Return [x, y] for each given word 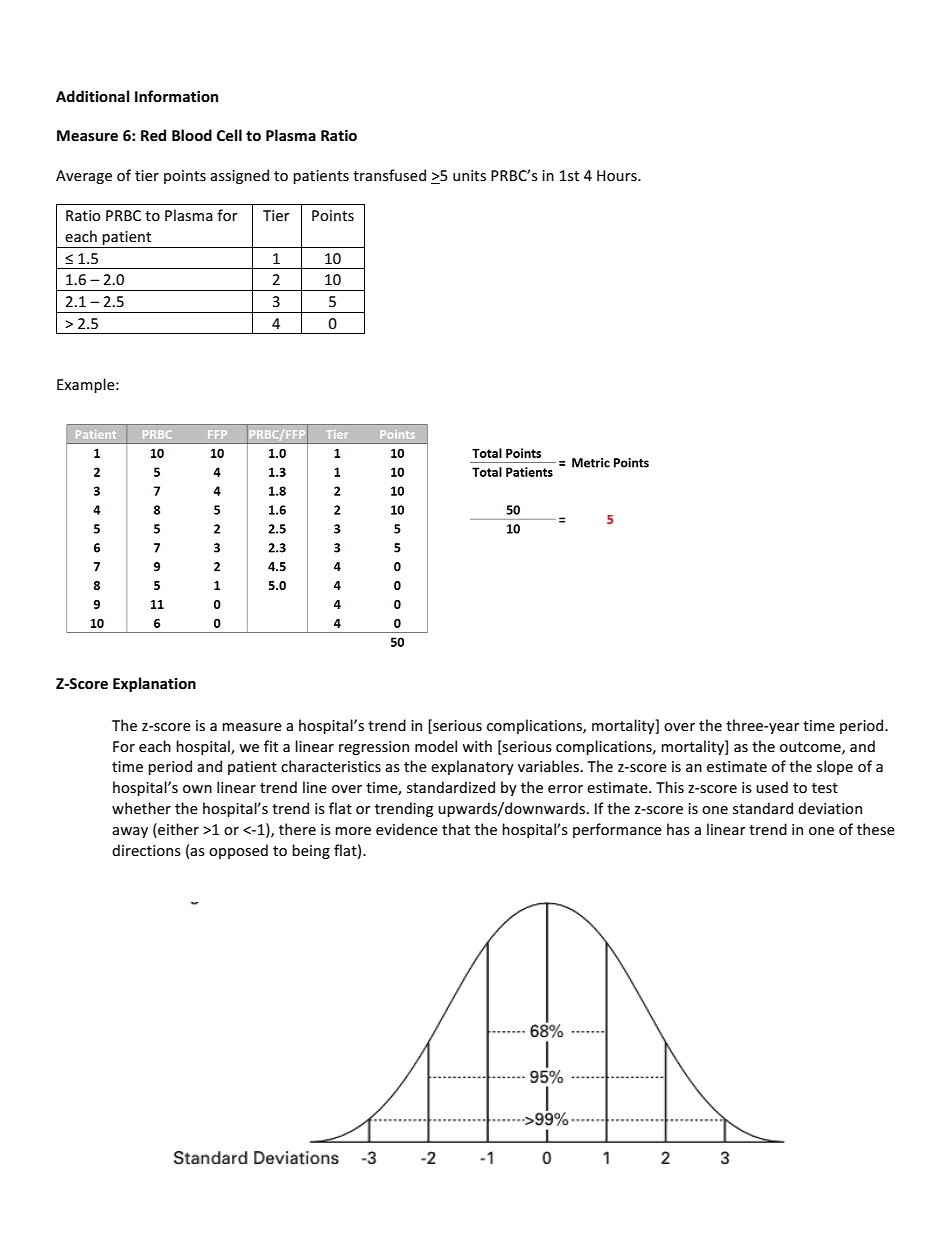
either [177, 830]
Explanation [154, 684]
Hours [618, 175]
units [469, 175]
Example [87, 385]
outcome [811, 748]
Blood [192, 135]
